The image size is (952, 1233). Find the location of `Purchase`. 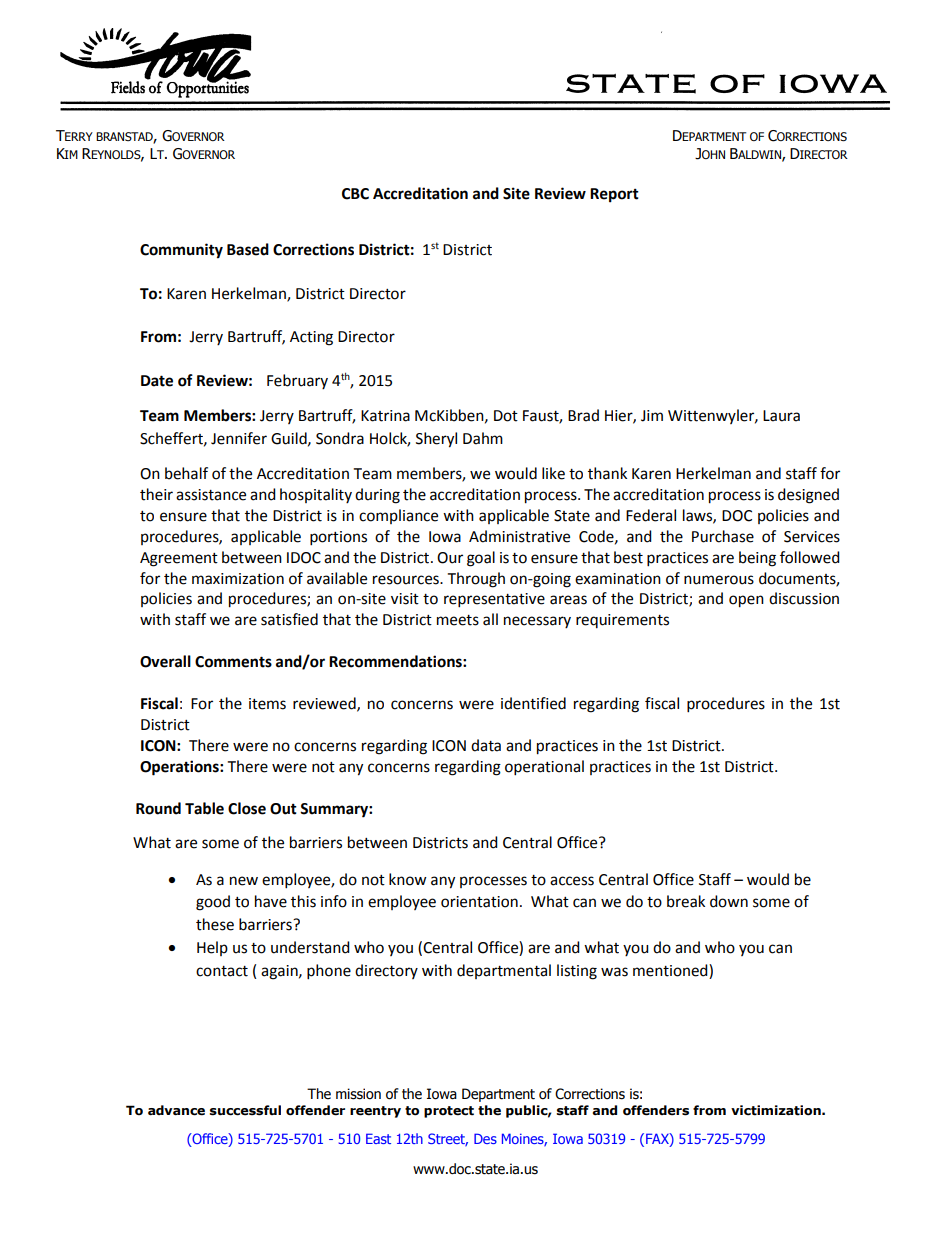

Purchase is located at coordinates (723, 536).
